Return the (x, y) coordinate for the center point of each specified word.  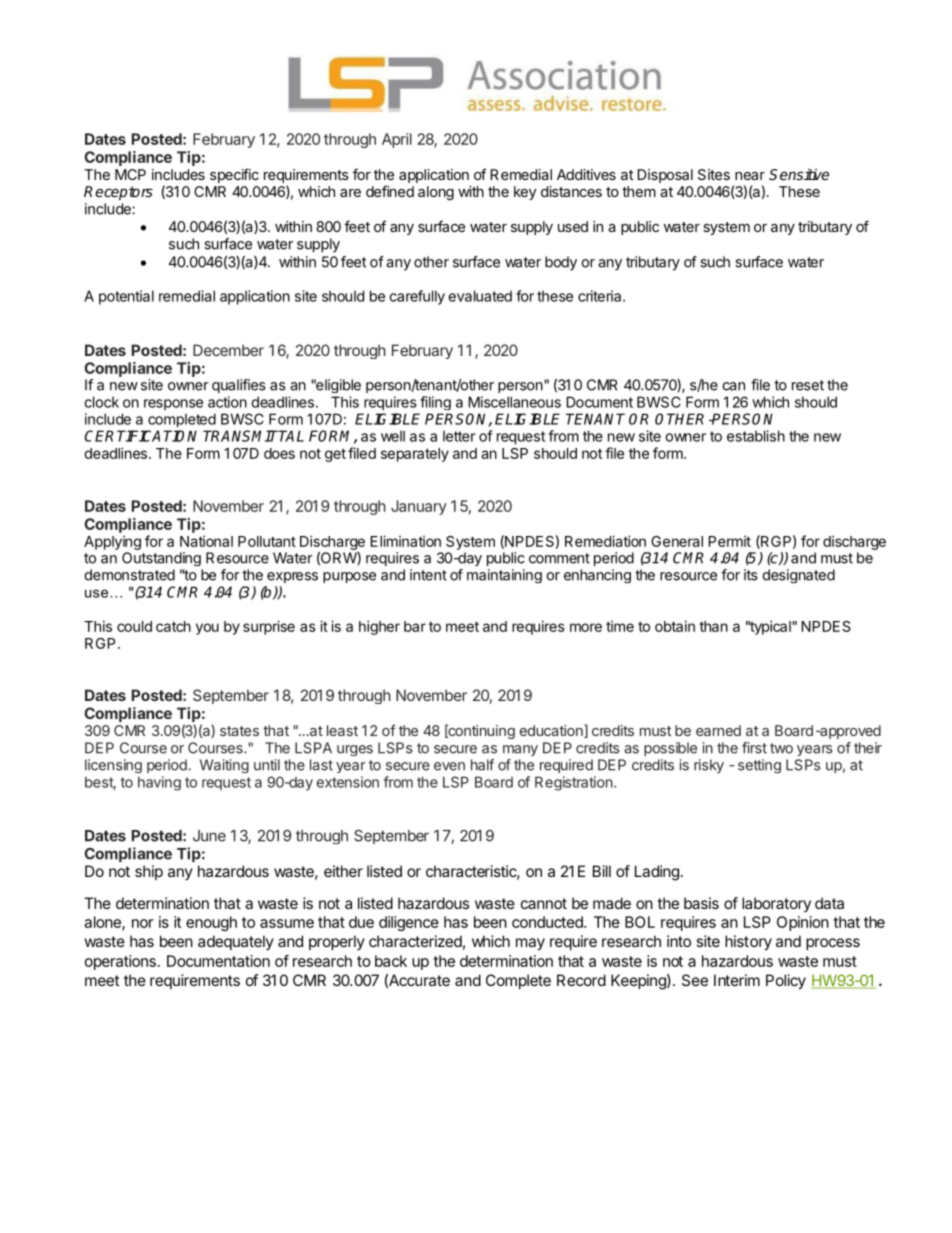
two (781, 748)
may (530, 944)
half (482, 765)
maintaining (504, 576)
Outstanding (161, 559)
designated (798, 576)
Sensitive (799, 174)
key (525, 193)
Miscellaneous (514, 402)
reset (808, 385)
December (228, 350)
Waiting (224, 766)
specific (234, 175)
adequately (236, 942)
